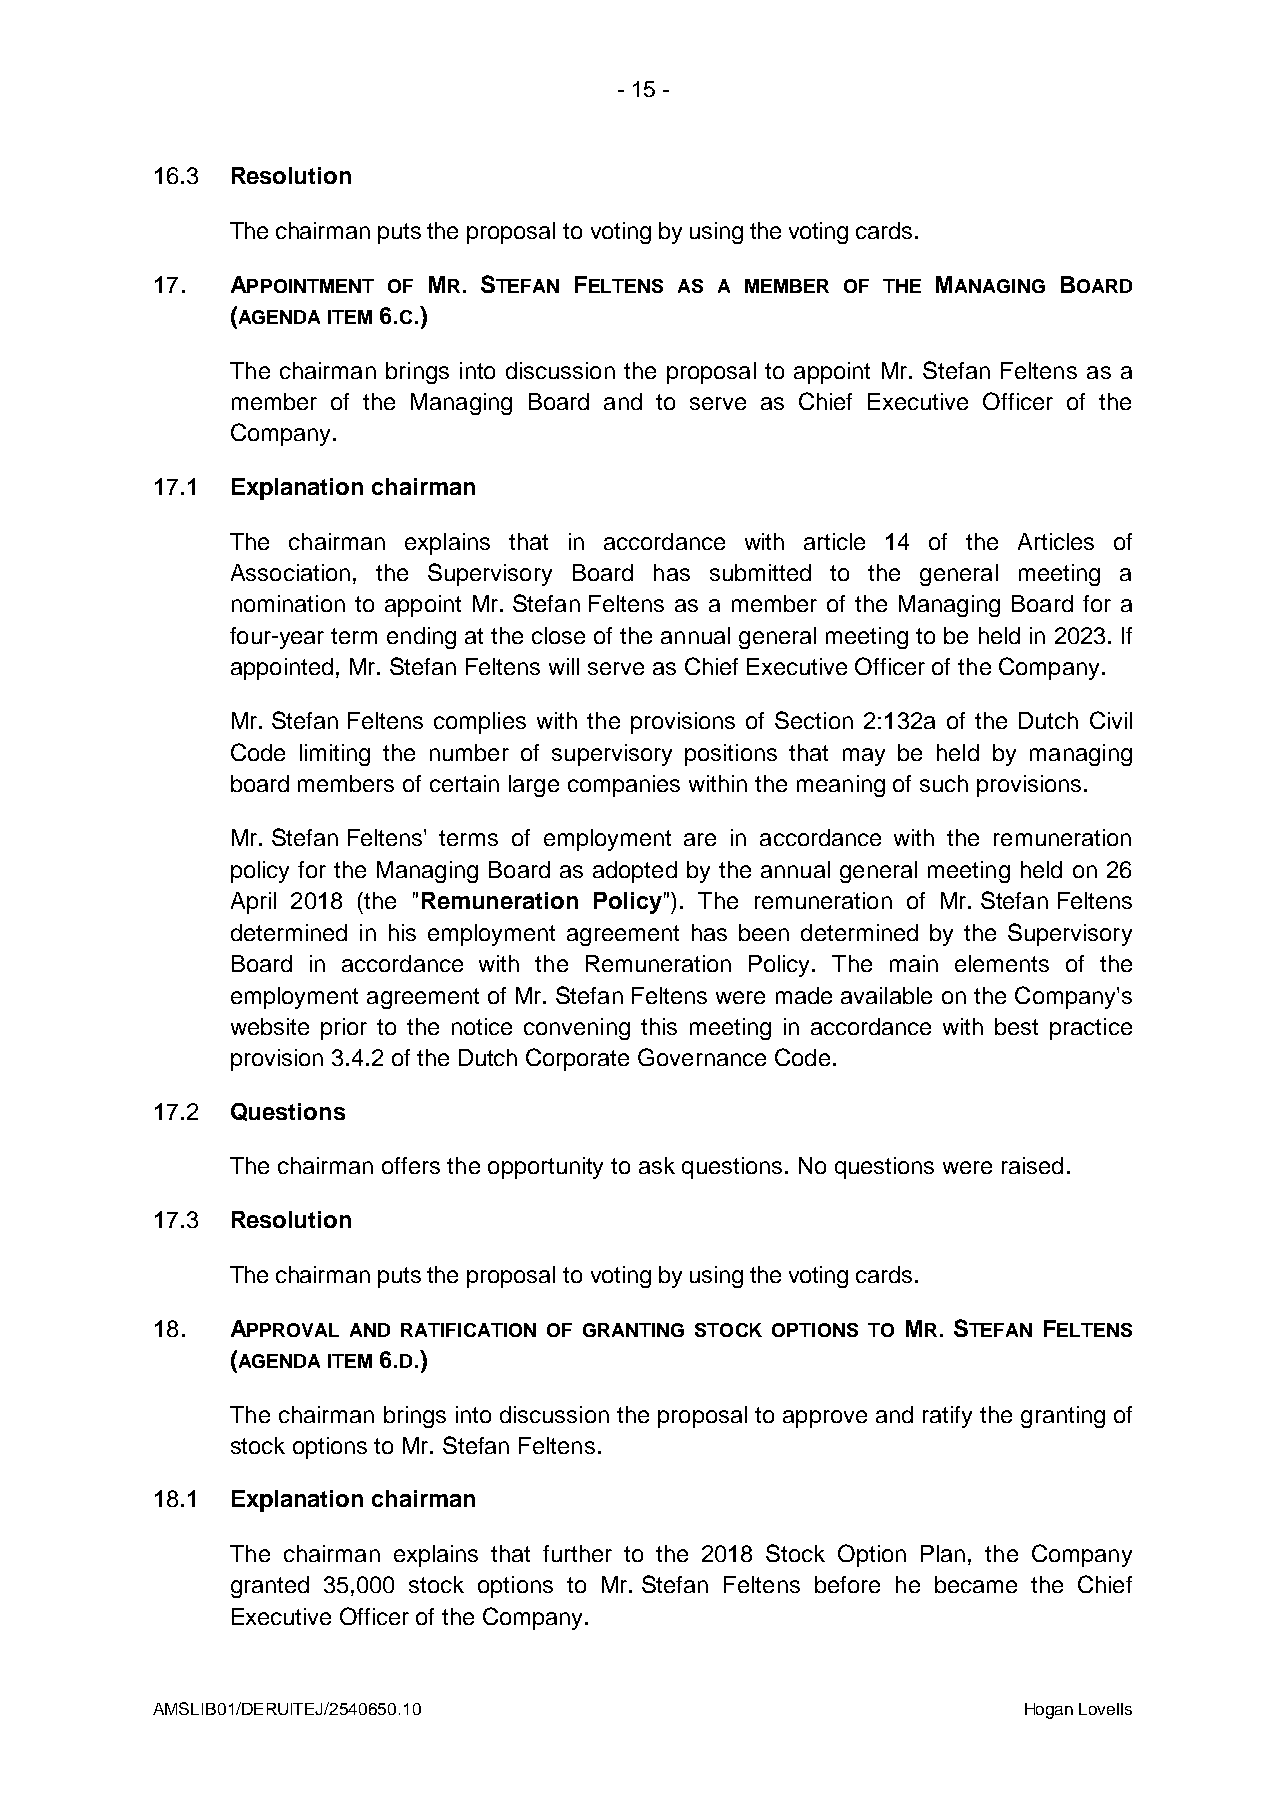 The height and width of the document is (1819, 1286). I want to click on this, so click(659, 1026).
